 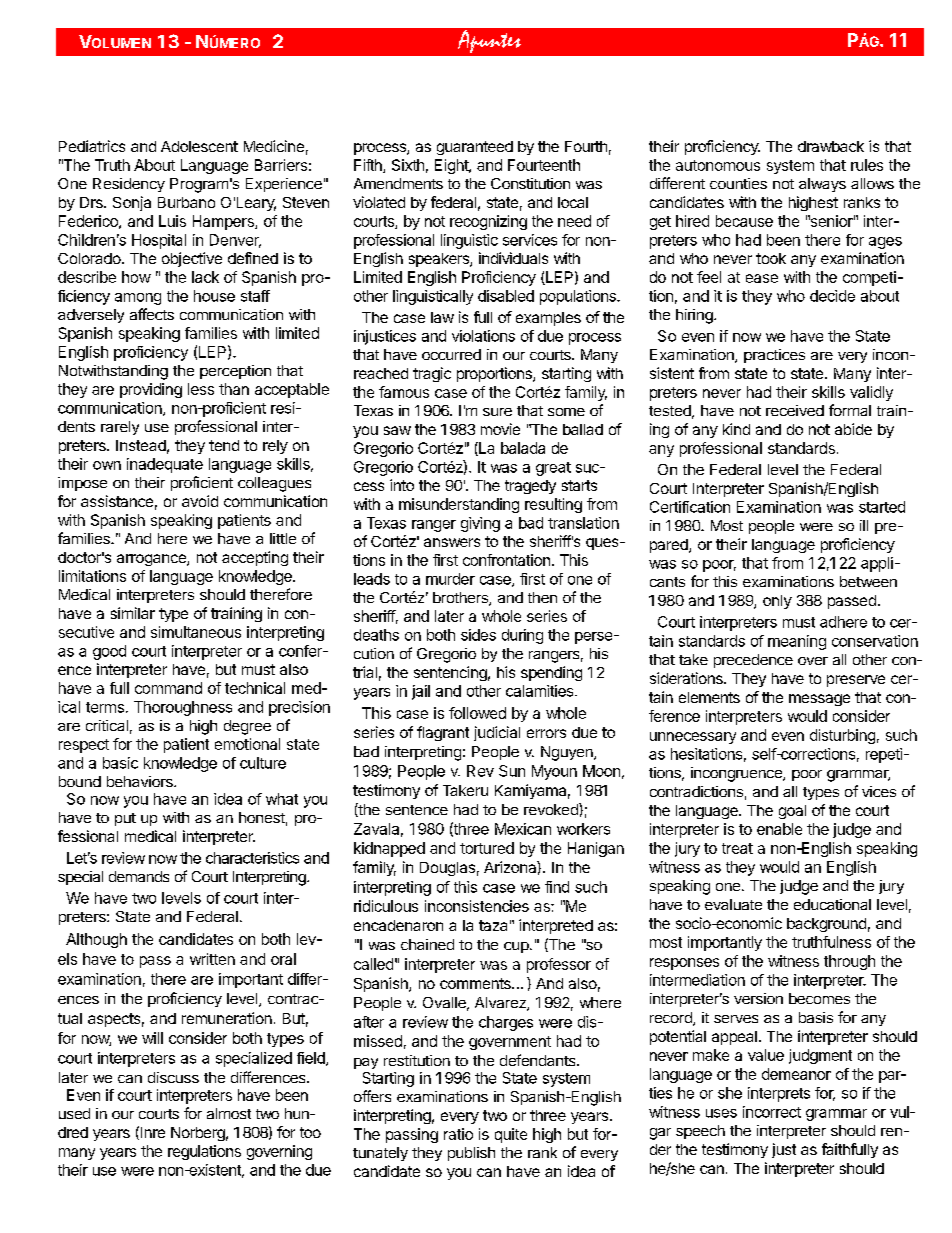 What do you see at coordinates (151, 390) in the screenshot?
I see `providing` at bounding box center [151, 390].
